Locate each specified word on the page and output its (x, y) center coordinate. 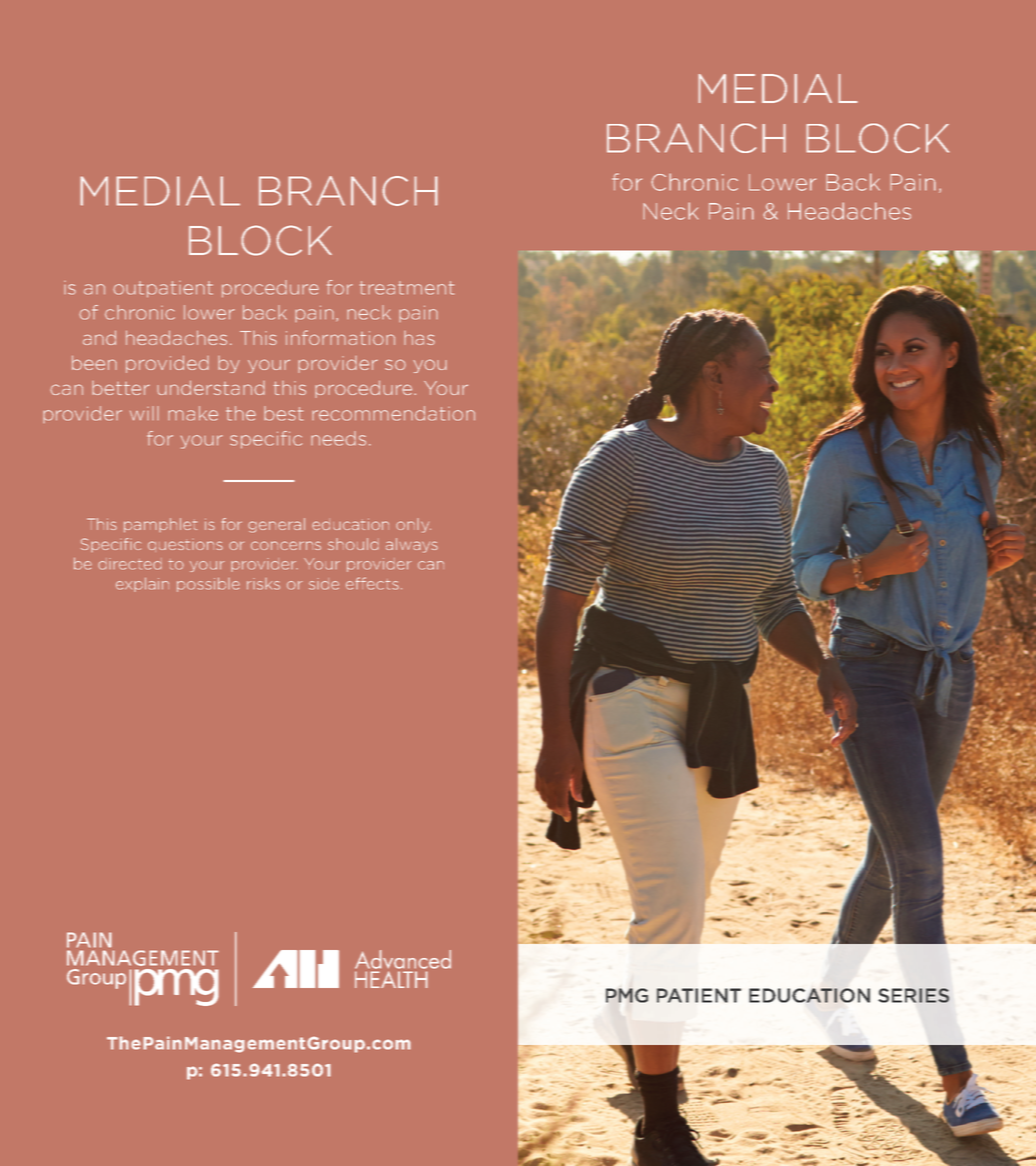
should (353, 544)
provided (167, 364)
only (413, 525)
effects (372, 583)
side (324, 584)
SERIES (913, 995)
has (419, 338)
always (412, 545)
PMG (627, 995)
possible (208, 584)
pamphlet (161, 525)
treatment (407, 288)
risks (263, 584)
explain (142, 584)
